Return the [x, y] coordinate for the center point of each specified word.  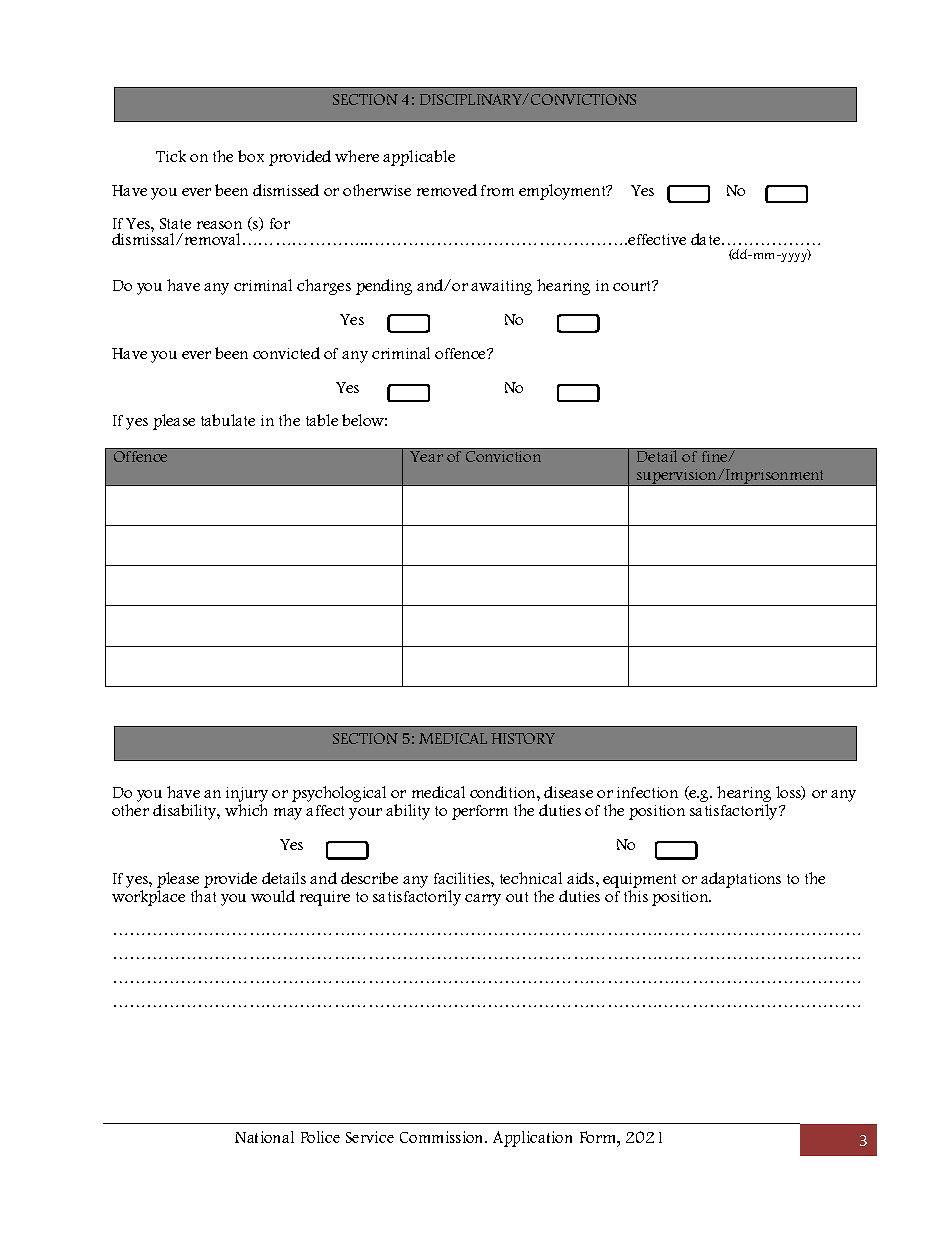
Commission [443, 1137]
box [251, 156]
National [264, 1137]
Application [532, 1139]
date [707, 239]
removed [447, 190]
